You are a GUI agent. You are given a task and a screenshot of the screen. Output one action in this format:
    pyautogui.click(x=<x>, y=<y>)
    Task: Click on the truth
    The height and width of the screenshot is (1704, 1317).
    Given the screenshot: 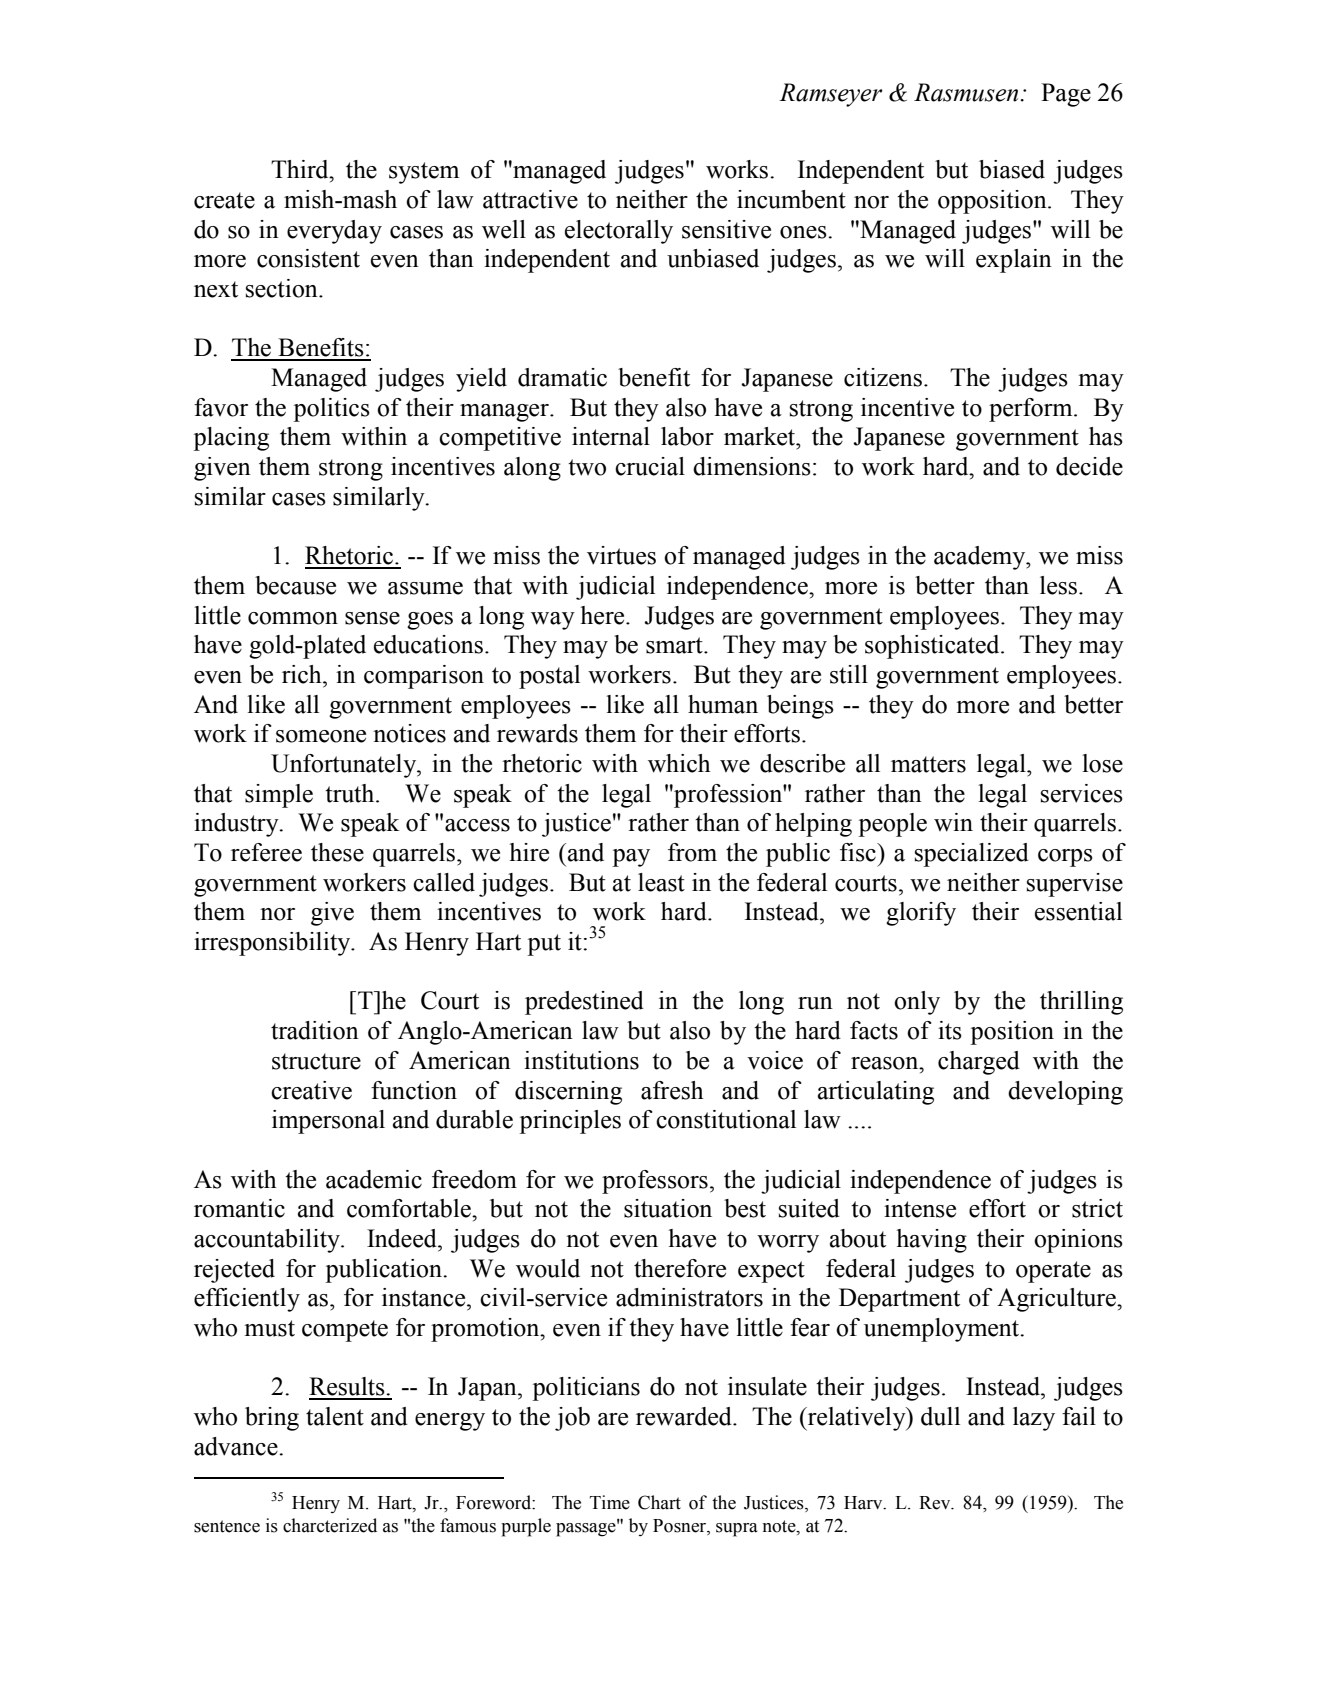 What is the action you would take?
    pyautogui.click(x=351, y=793)
